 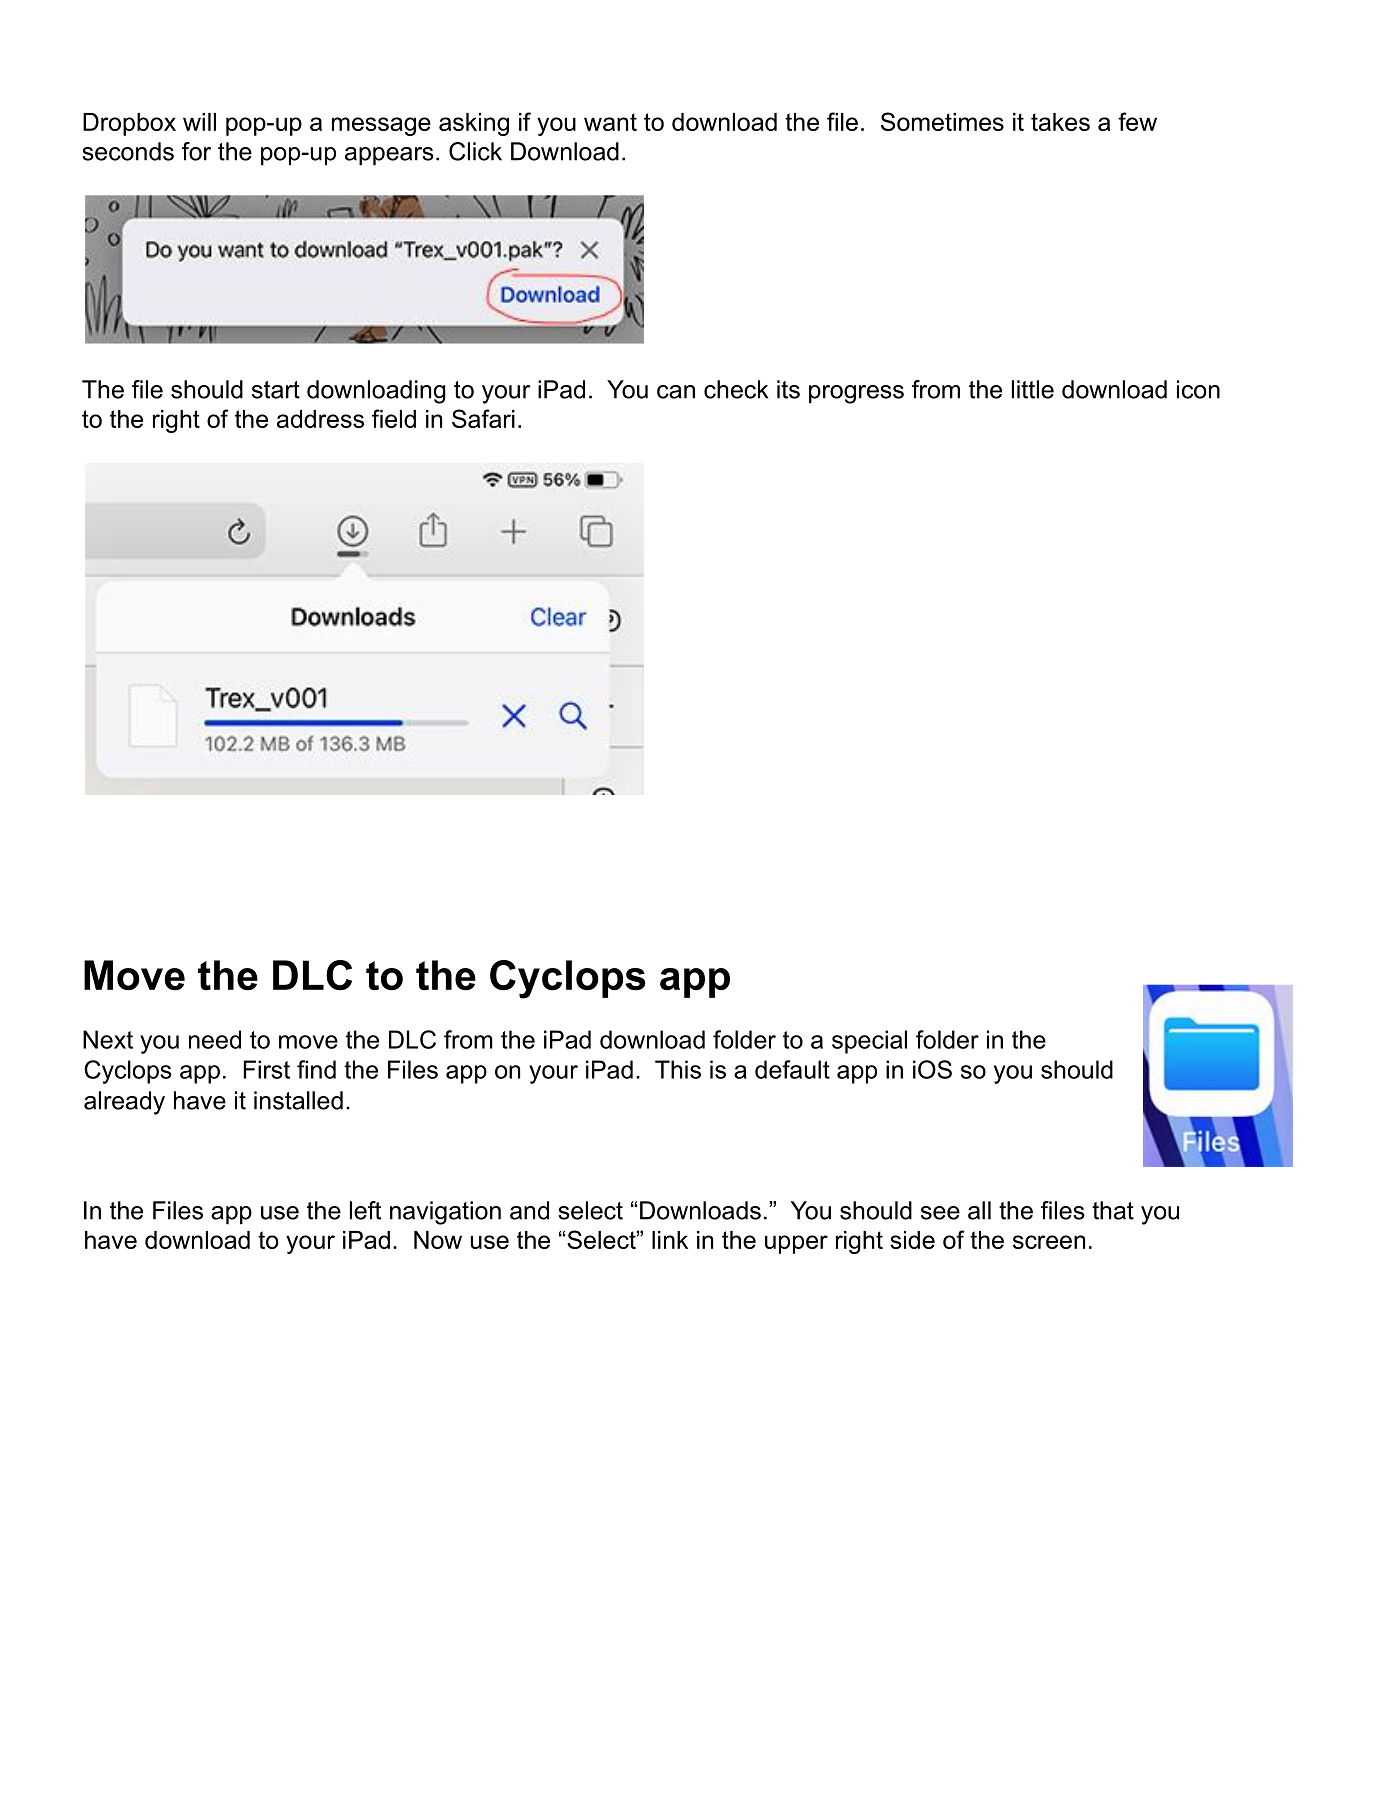 What do you see at coordinates (1033, 389) in the screenshot?
I see `little` at bounding box center [1033, 389].
